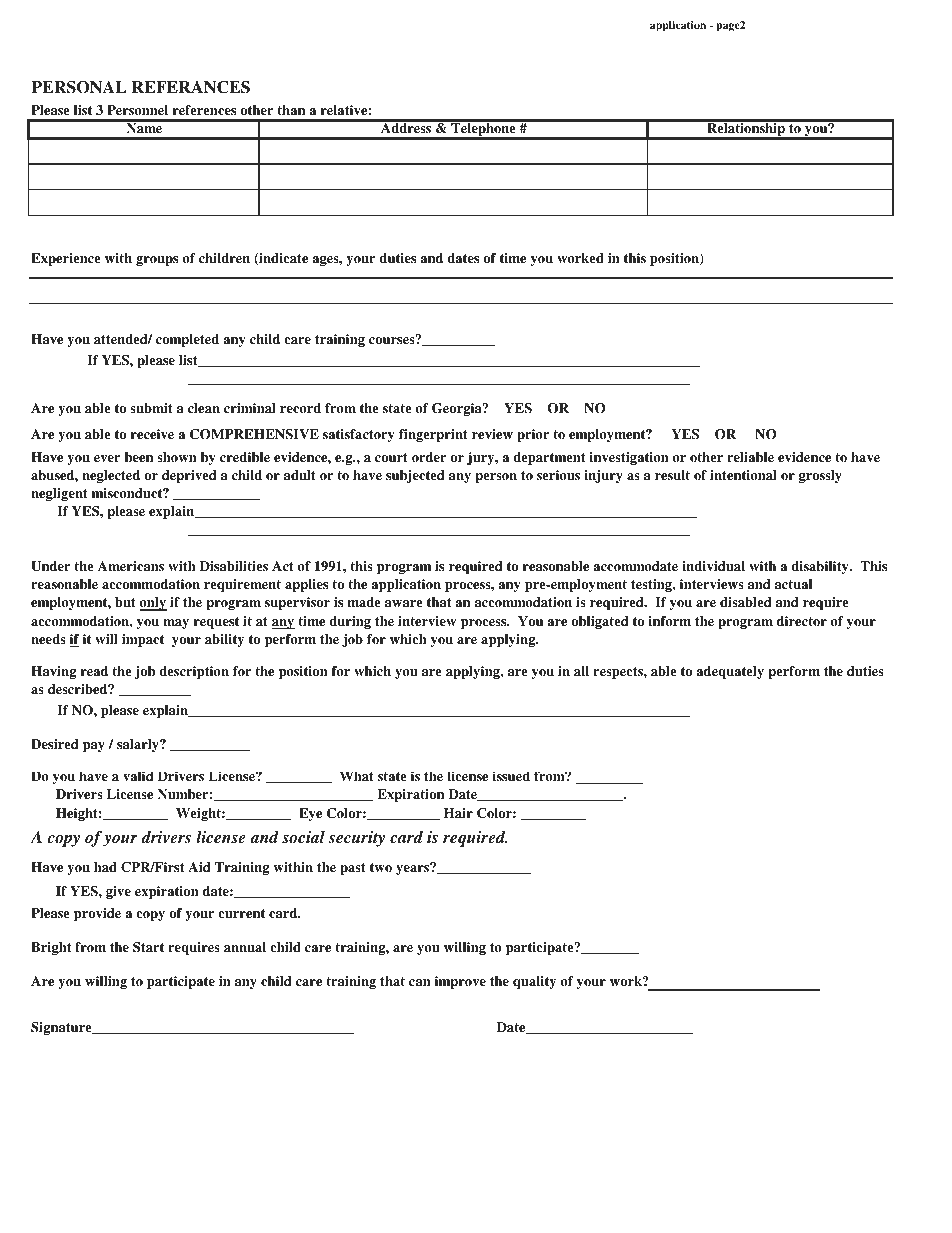  Describe the element at coordinates (404, 603) in the page. I see `aware` at that location.
